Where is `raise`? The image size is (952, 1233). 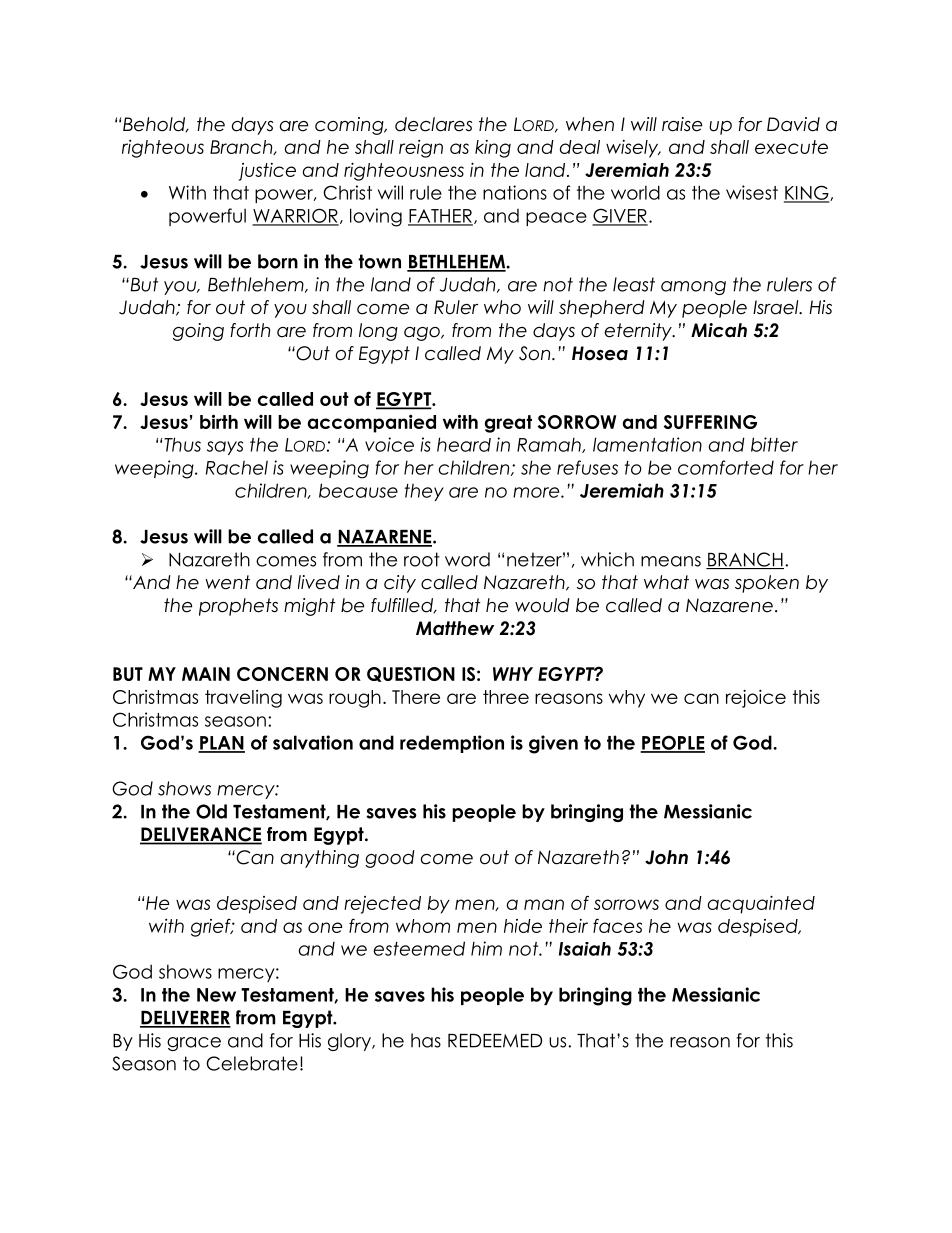 raise is located at coordinates (682, 124).
